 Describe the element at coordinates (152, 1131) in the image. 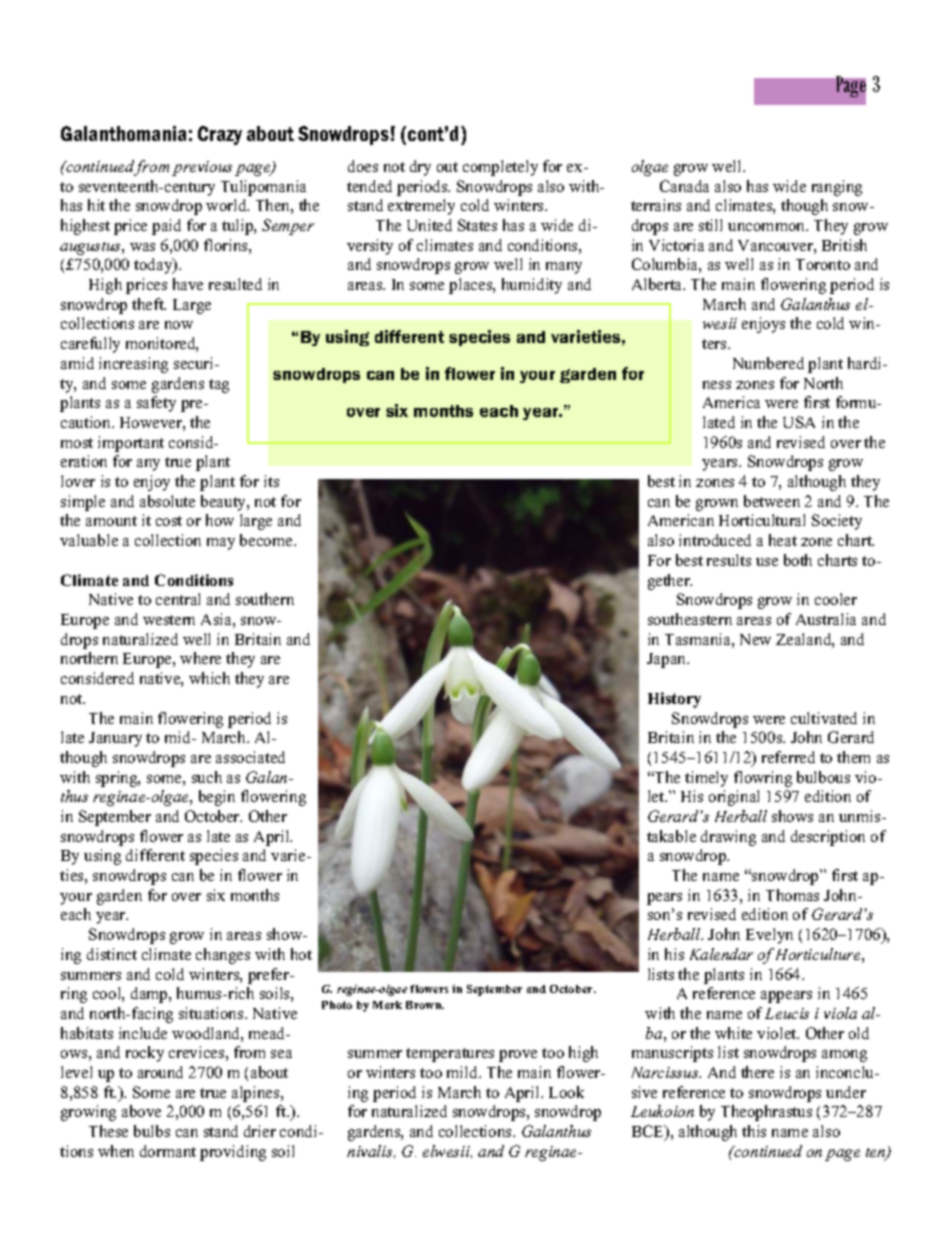

I see `bulbs` at that location.
